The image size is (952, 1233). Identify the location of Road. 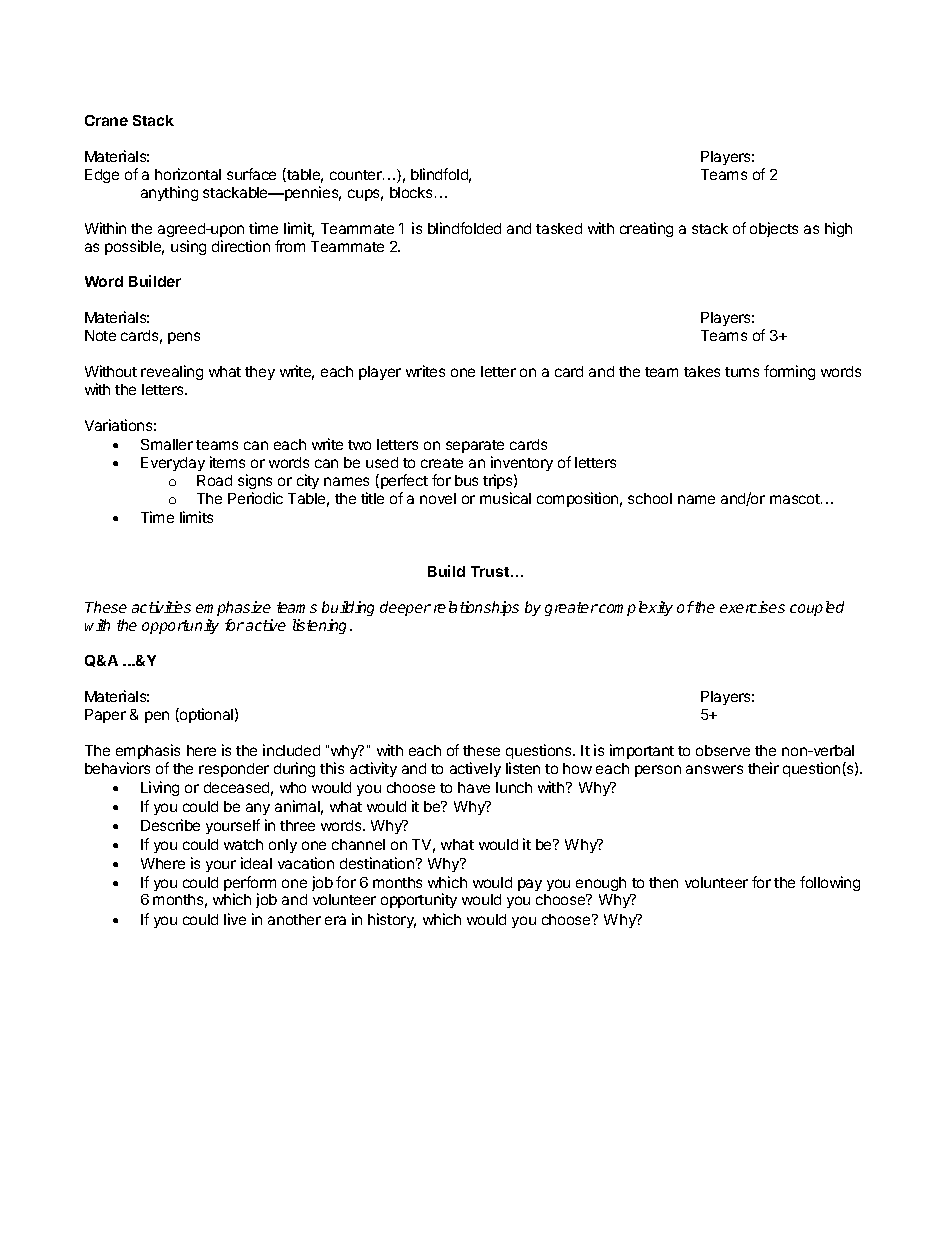
(214, 480).
